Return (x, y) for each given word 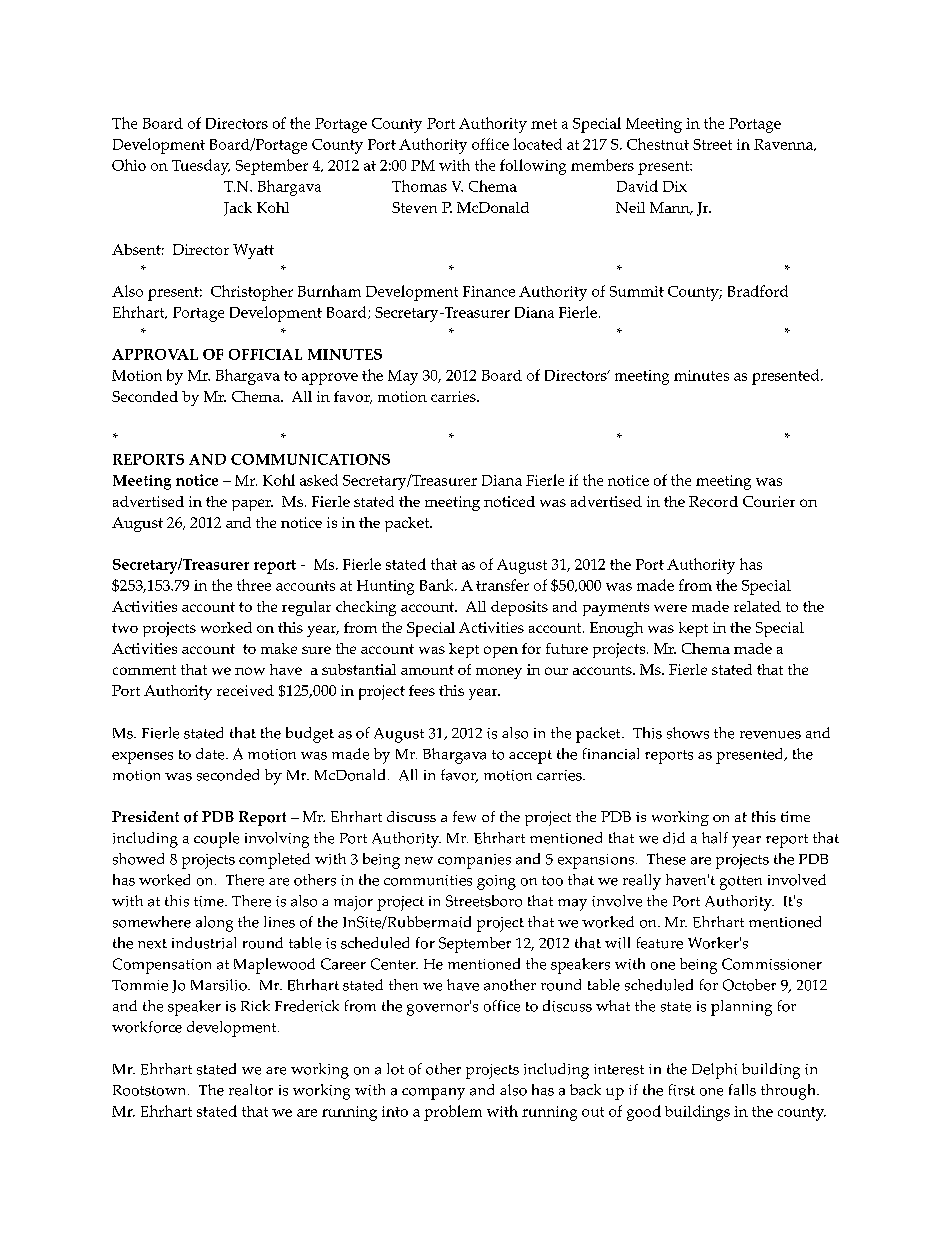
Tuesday (201, 167)
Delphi (714, 1071)
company (433, 1094)
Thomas (419, 186)
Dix (675, 186)
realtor (251, 1090)
